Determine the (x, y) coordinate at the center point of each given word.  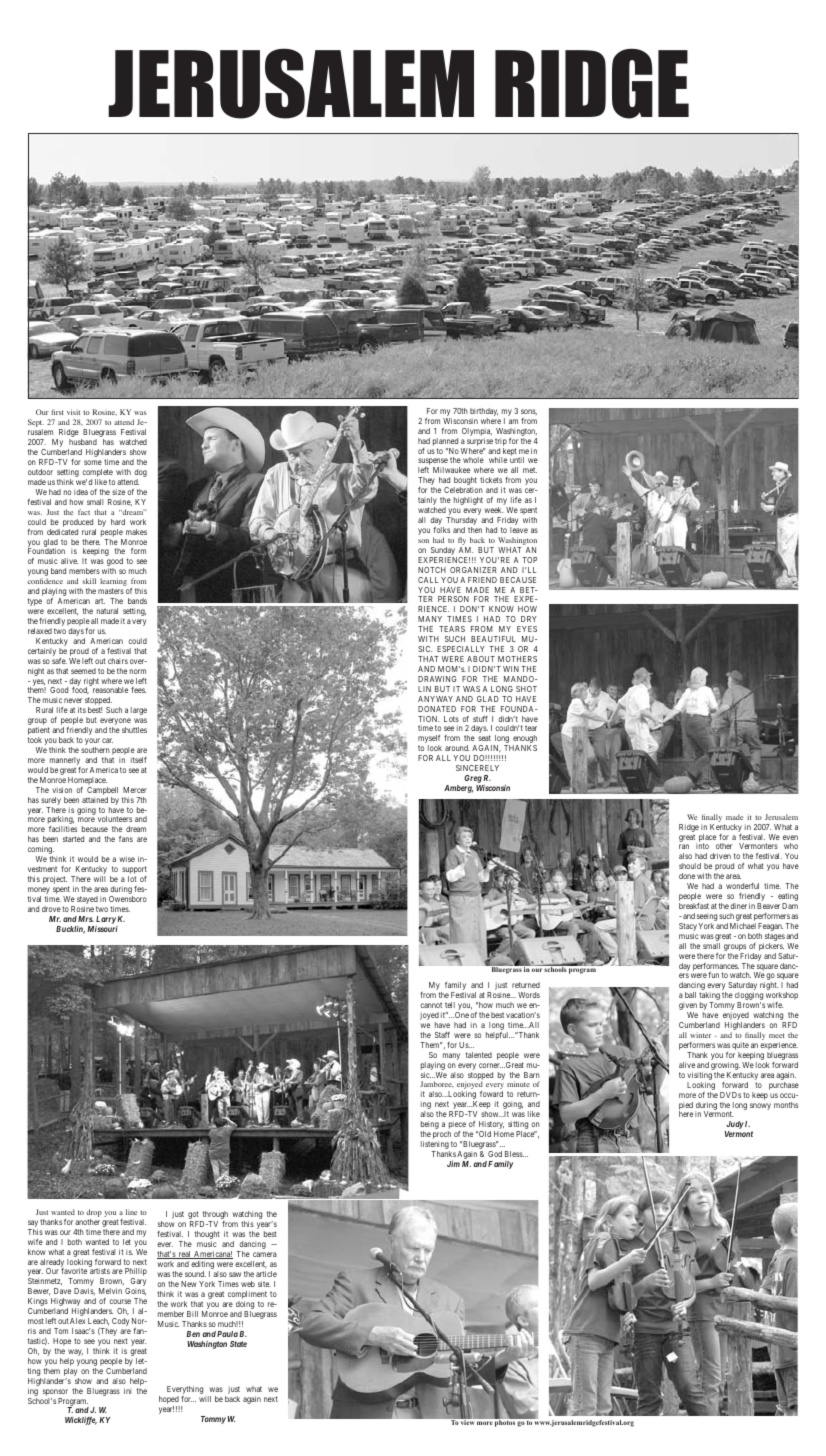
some (93, 462)
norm (138, 671)
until (517, 460)
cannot (431, 1005)
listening (435, 1146)
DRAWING (437, 679)
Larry (106, 920)
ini (127, 1391)
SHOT (526, 689)
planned (445, 442)
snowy (760, 1106)
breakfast (694, 906)
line (131, 1212)
